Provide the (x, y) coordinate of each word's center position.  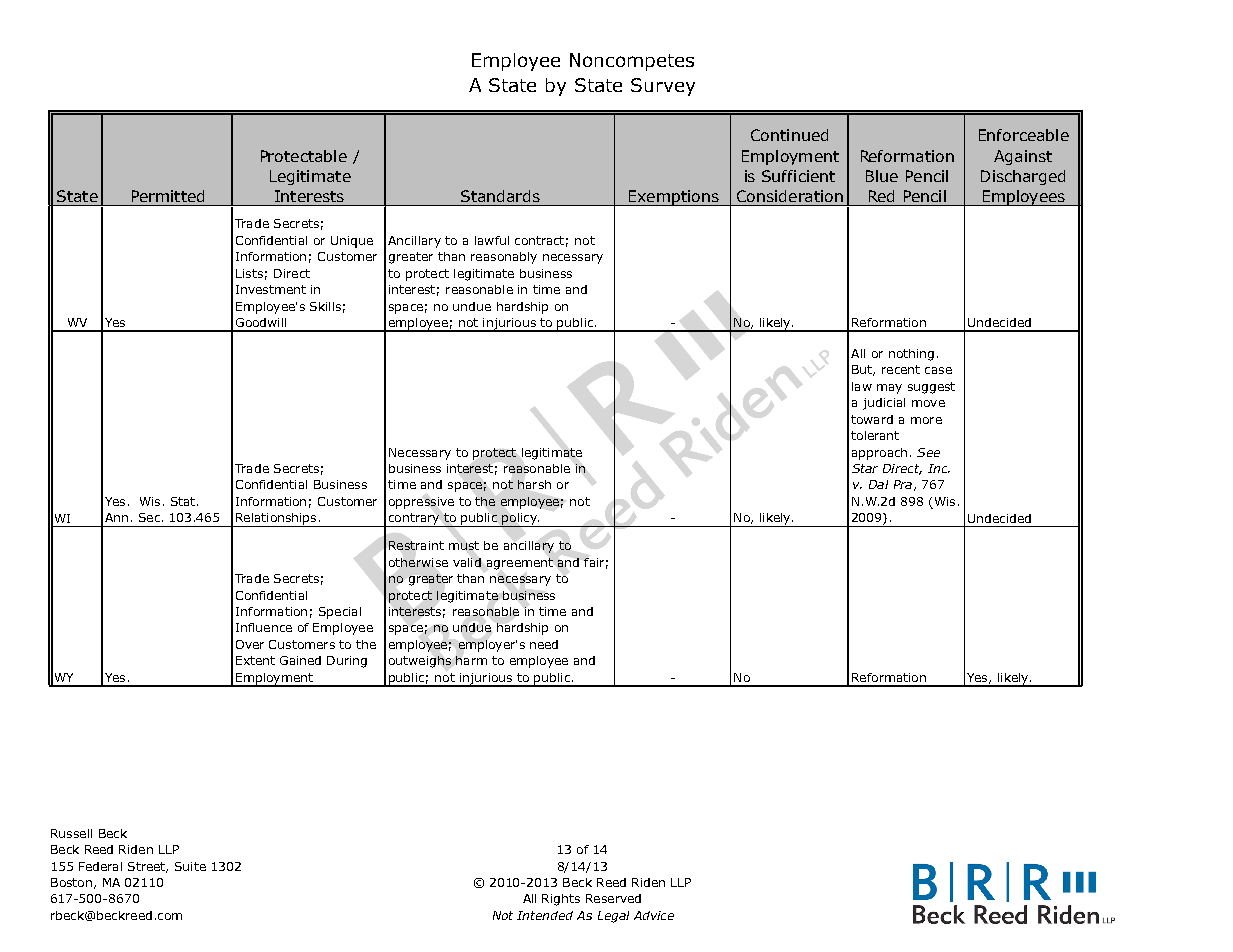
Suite (190, 866)
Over (250, 644)
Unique (352, 242)
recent (901, 369)
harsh (534, 484)
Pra (903, 484)
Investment (271, 289)
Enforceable (1024, 135)
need (544, 644)
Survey (663, 87)
